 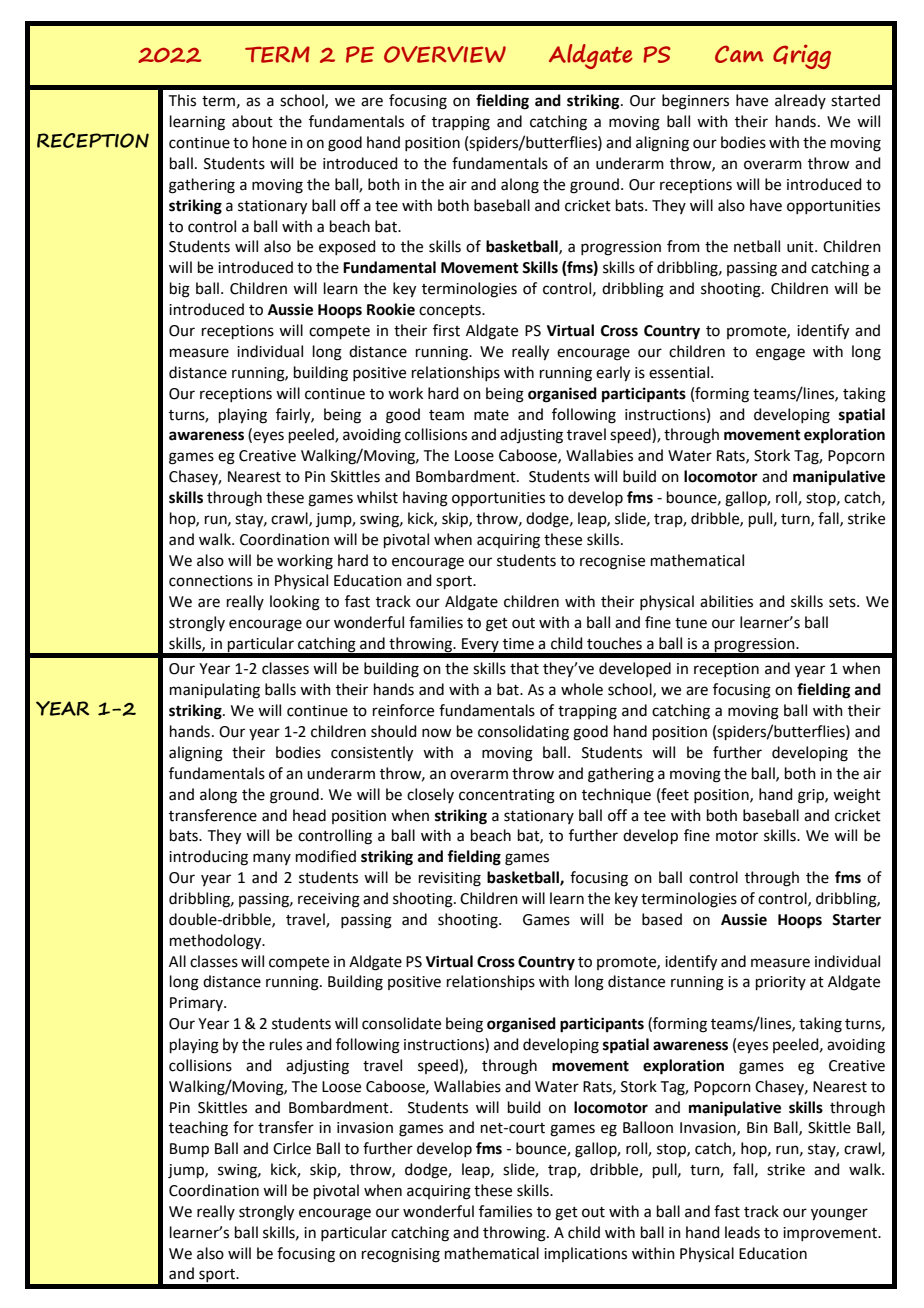 What do you see at coordinates (491, 415) in the screenshot?
I see `mate` at bounding box center [491, 415].
